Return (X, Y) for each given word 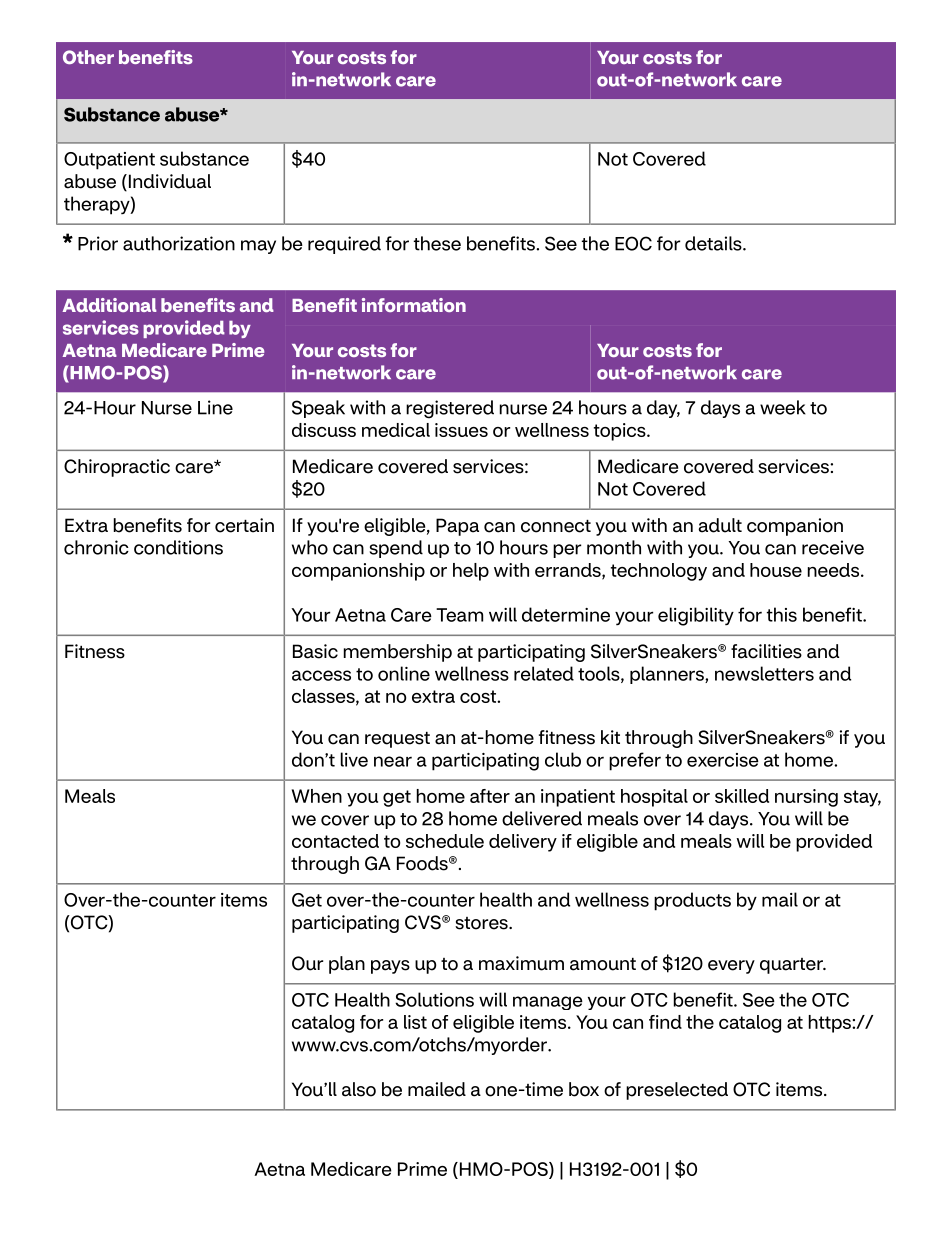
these (437, 243)
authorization (179, 243)
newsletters (764, 673)
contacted (335, 841)
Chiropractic (117, 468)
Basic (315, 651)
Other (88, 57)
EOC (633, 243)
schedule (445, 841)
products (692, 901)
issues (461, 430)
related (544, 673)
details (714, 243)
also (359, 1089)
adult (720, 525)
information (414, 305)
